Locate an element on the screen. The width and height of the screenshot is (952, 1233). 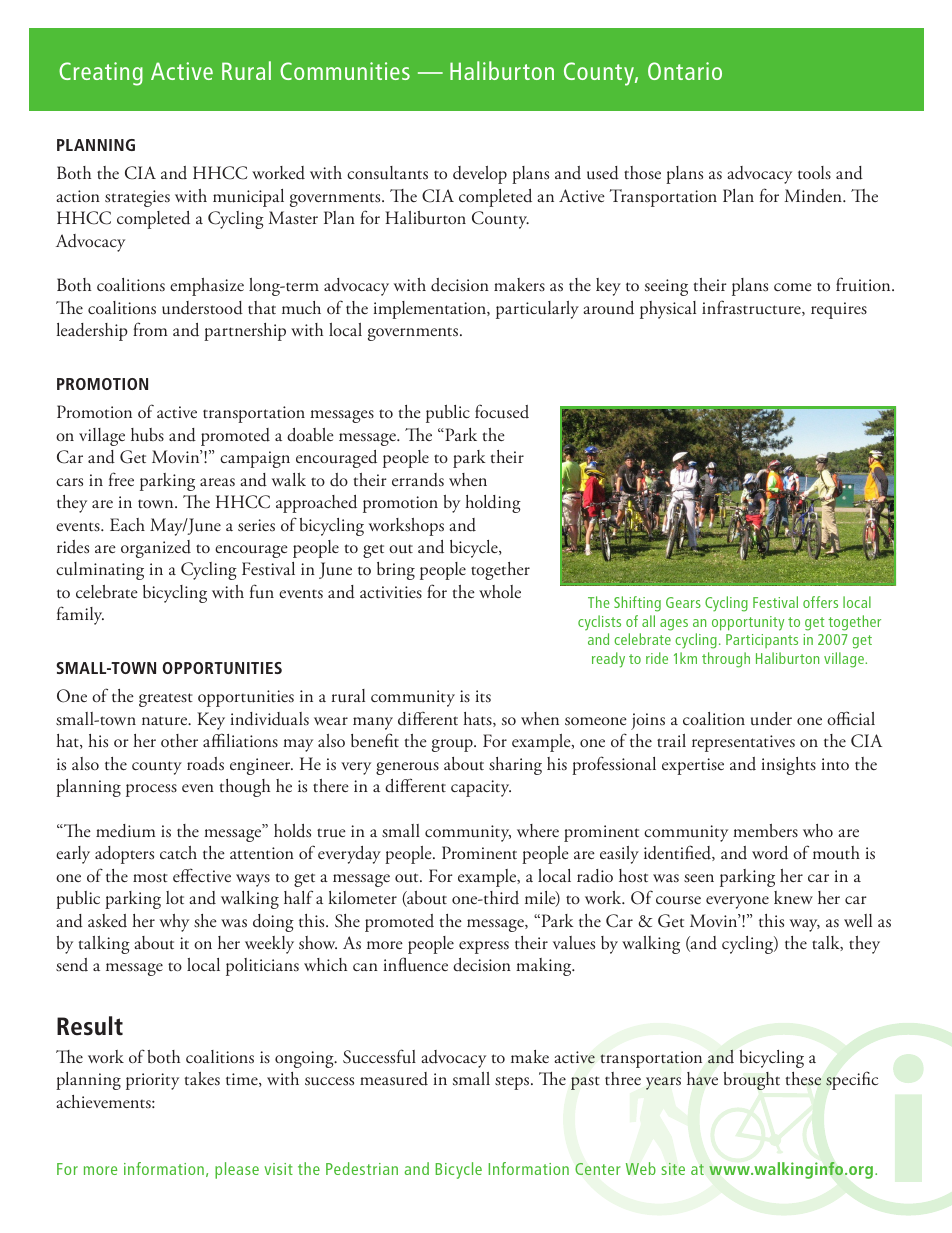
errands is located at coordinates (418, 480).
